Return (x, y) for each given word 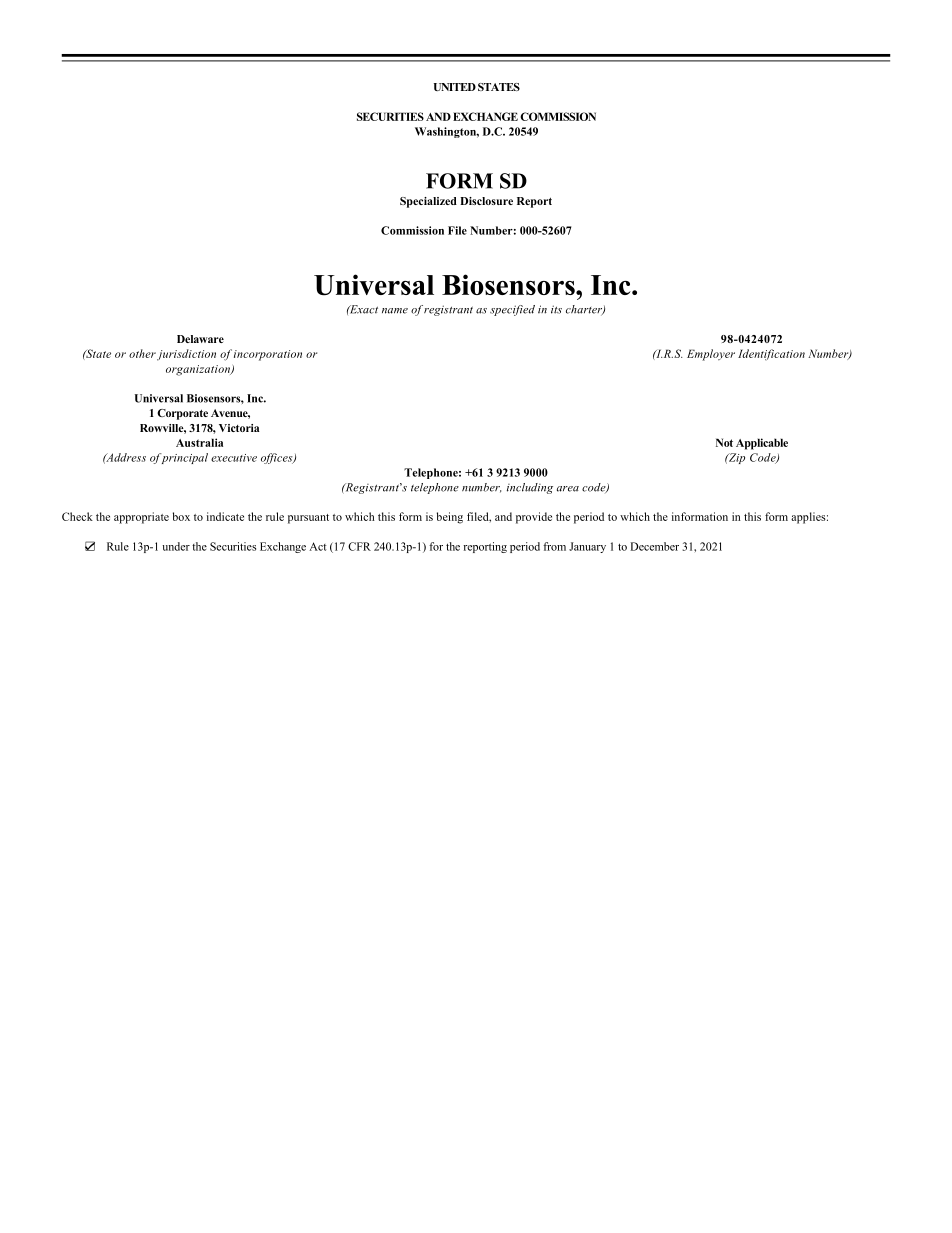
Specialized (428, 202)
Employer (711, 355)
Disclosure (486, 201)
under (176, 546)
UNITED (455, 87)
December (654, 546)
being (450, 518)
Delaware (200, 339)
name (395, 311)
